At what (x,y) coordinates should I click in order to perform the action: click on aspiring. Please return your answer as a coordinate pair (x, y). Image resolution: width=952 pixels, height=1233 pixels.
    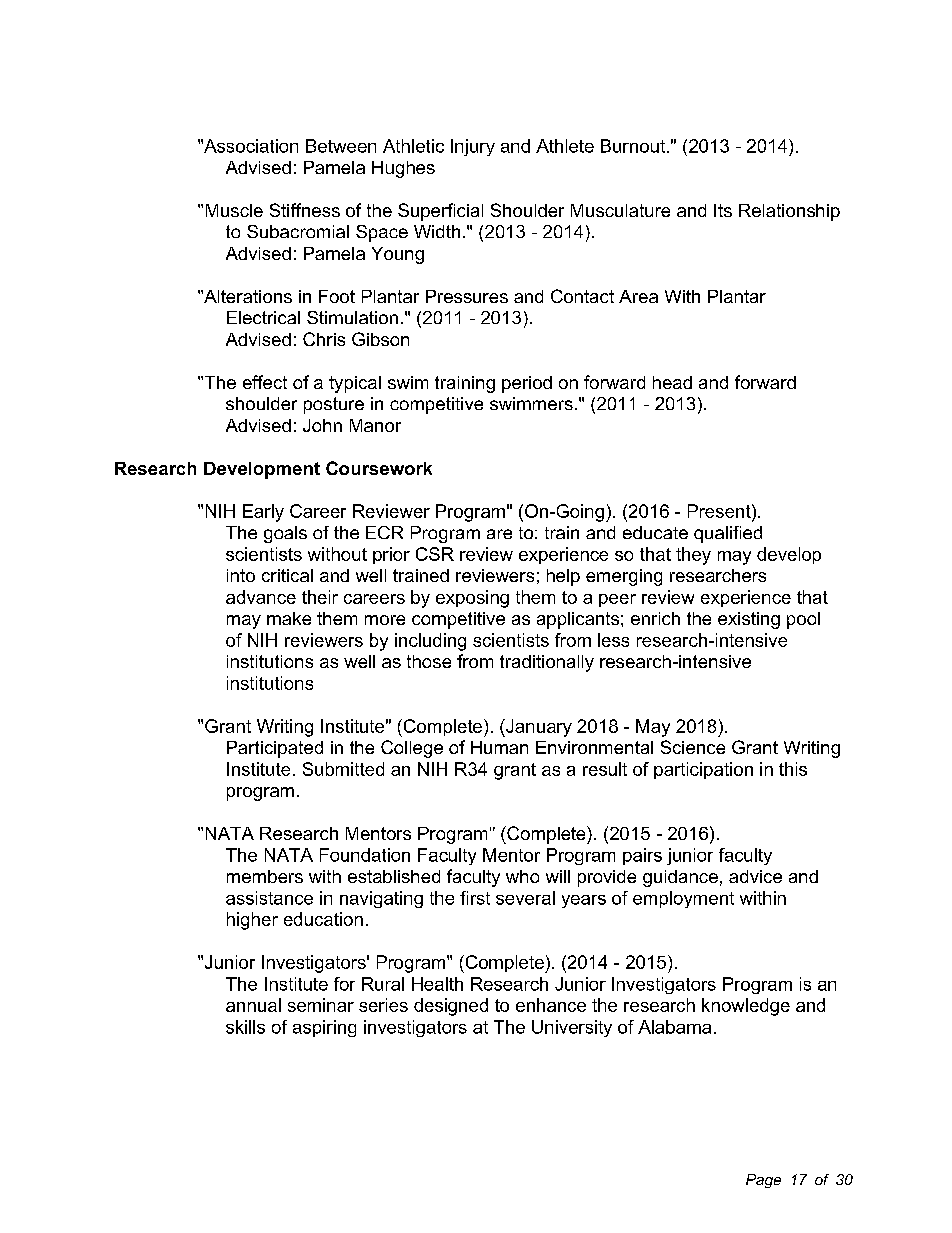
    Looking at the image, I should click on (324, 1028).
